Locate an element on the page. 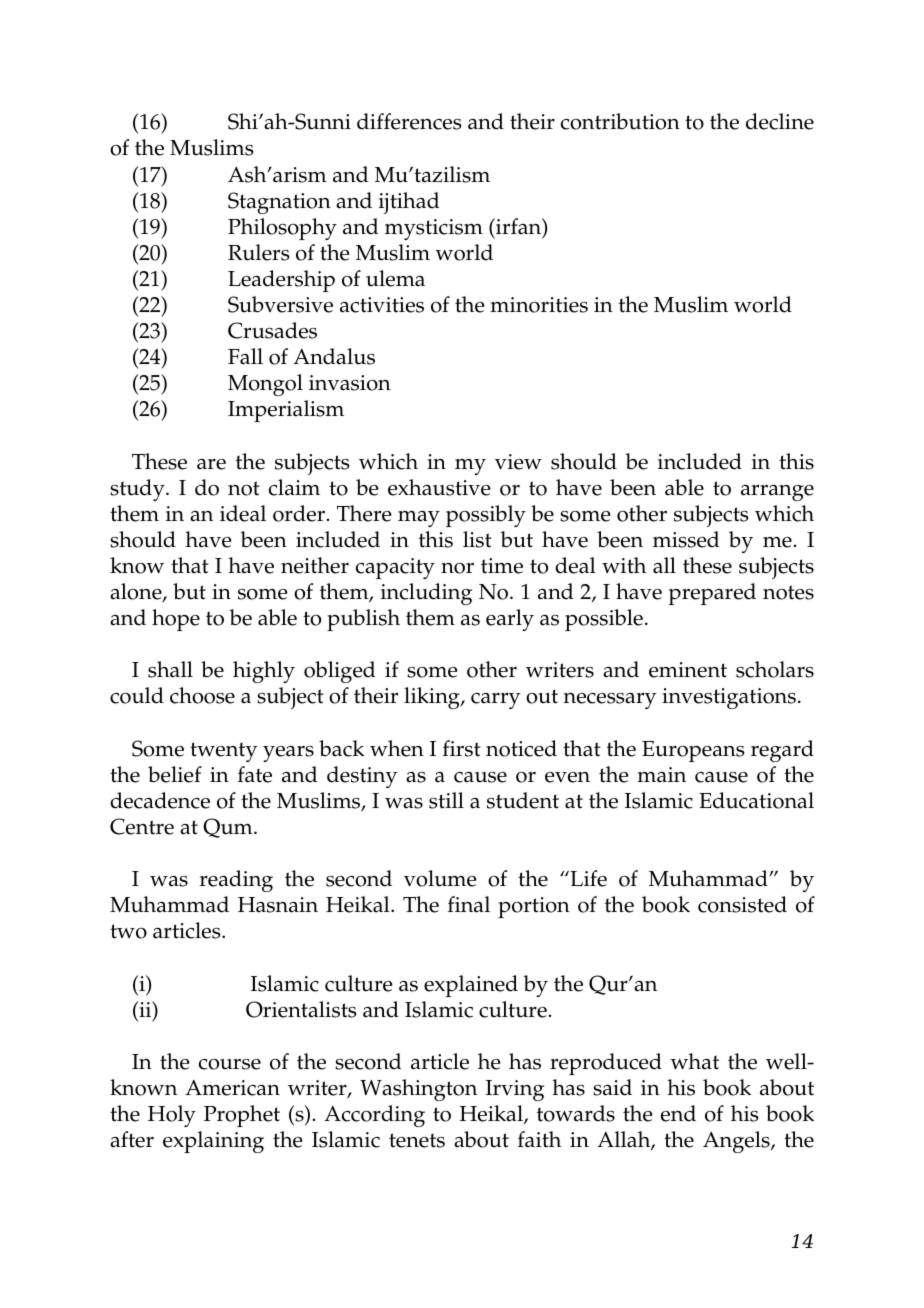 This document has height=1308, width=924. Stagnation is located at coordinates (279, 203).
